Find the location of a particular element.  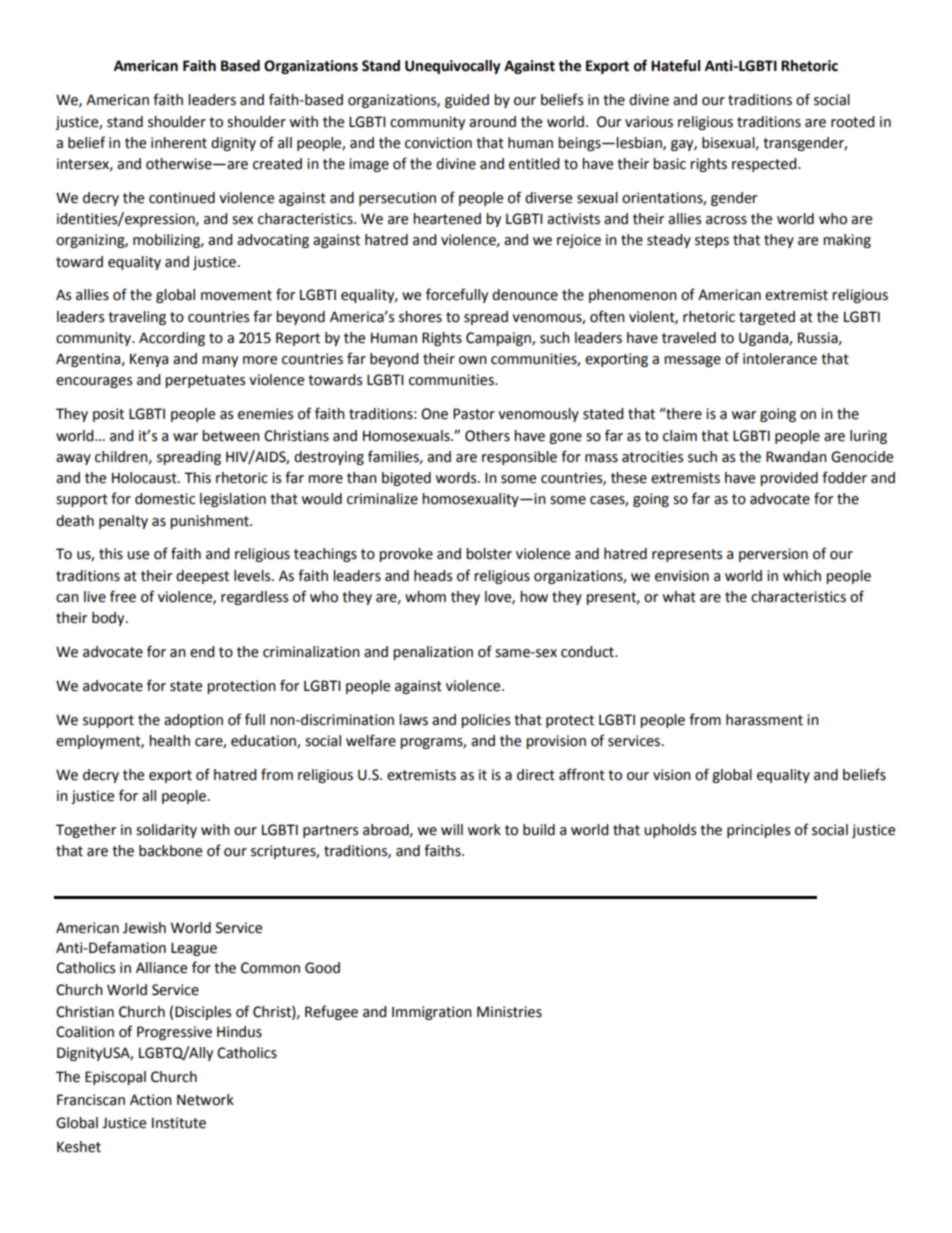

Rwandan is located at coordinates (796, 457).
